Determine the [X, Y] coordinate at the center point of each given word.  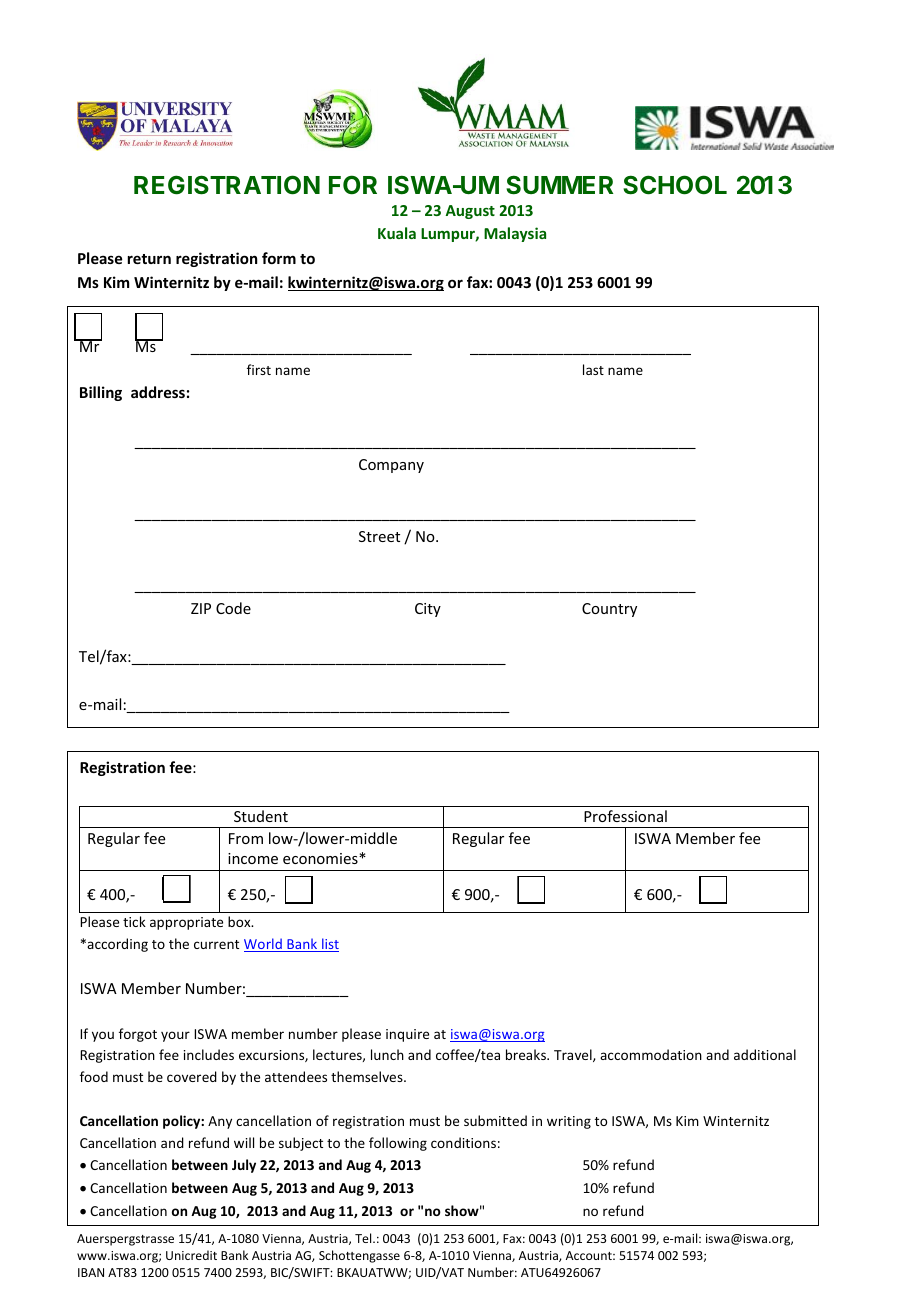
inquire [407, 1035]
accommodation [651, 1054]
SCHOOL [675, 185]
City [428, 610]
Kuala [397, 233]
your [175, 1036]
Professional [625, 816]
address [158, 392]
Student [261, 816]
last [593, 369]
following [398, 1144]
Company [391, 466]
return [149, 259]
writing [569, 1122]
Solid [180, 1219]
